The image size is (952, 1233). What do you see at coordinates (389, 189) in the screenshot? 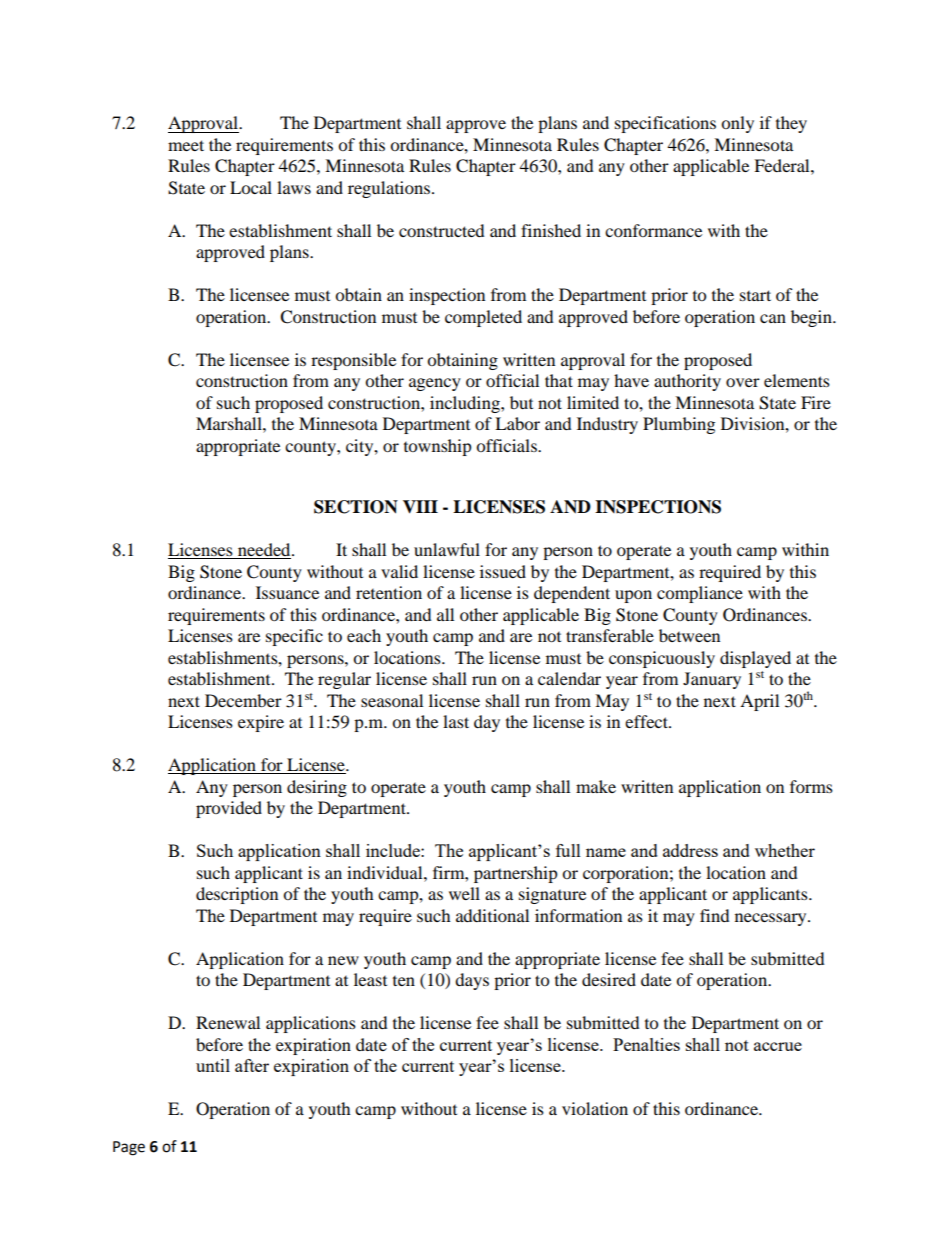
I see `regulations` at bounding box center [389, 189].
